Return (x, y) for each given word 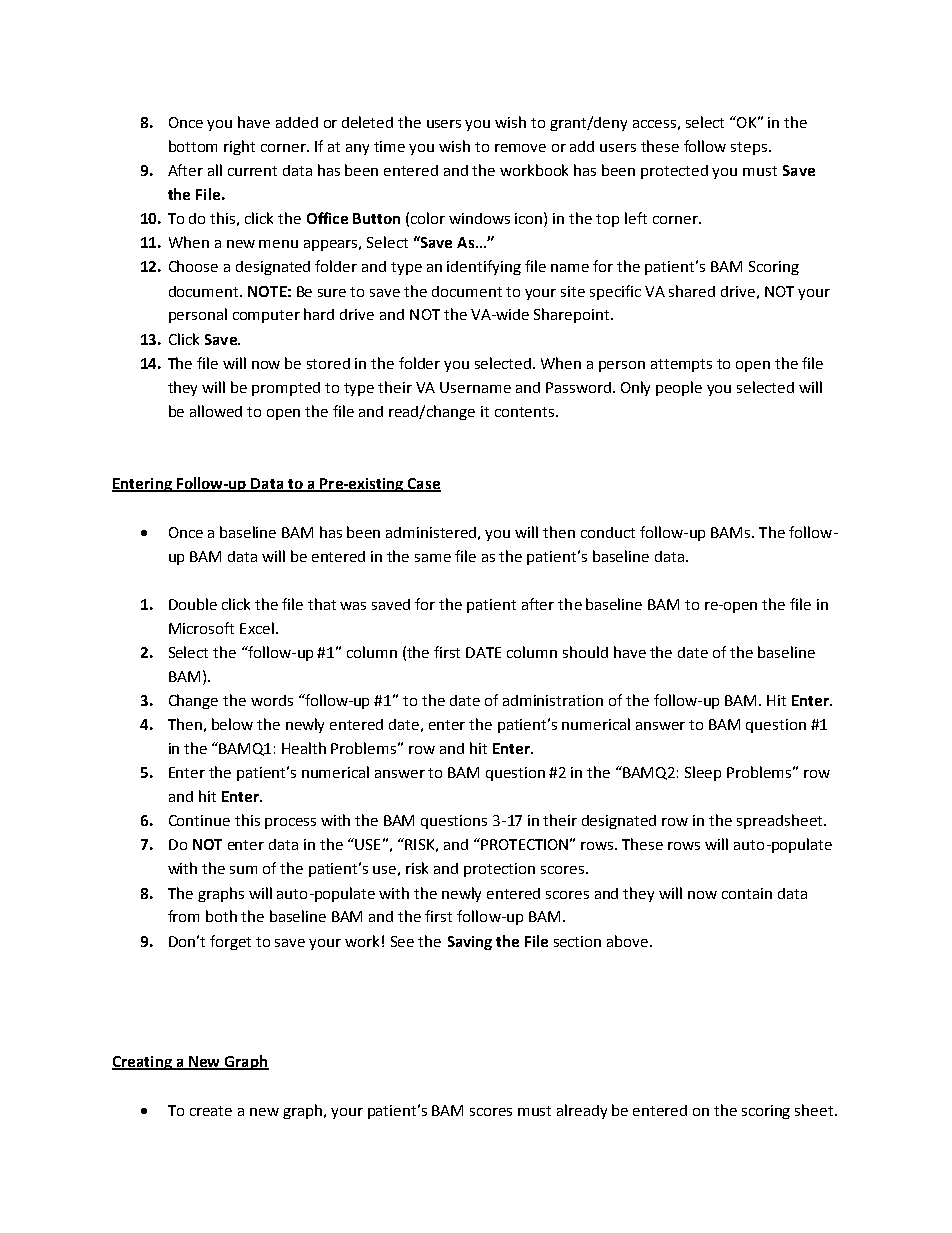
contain (747, 893)
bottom (193, 146)
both (221, 916)
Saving (470, 943)
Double (193, 604)
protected (674, 172)
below (232, 724)
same (433, 558)
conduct (608, 532)
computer (266, 316)
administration (553, 700)
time (389, 146)
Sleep (703, 773)
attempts (681, 365)
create (211, 1111)
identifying (484, 267)
